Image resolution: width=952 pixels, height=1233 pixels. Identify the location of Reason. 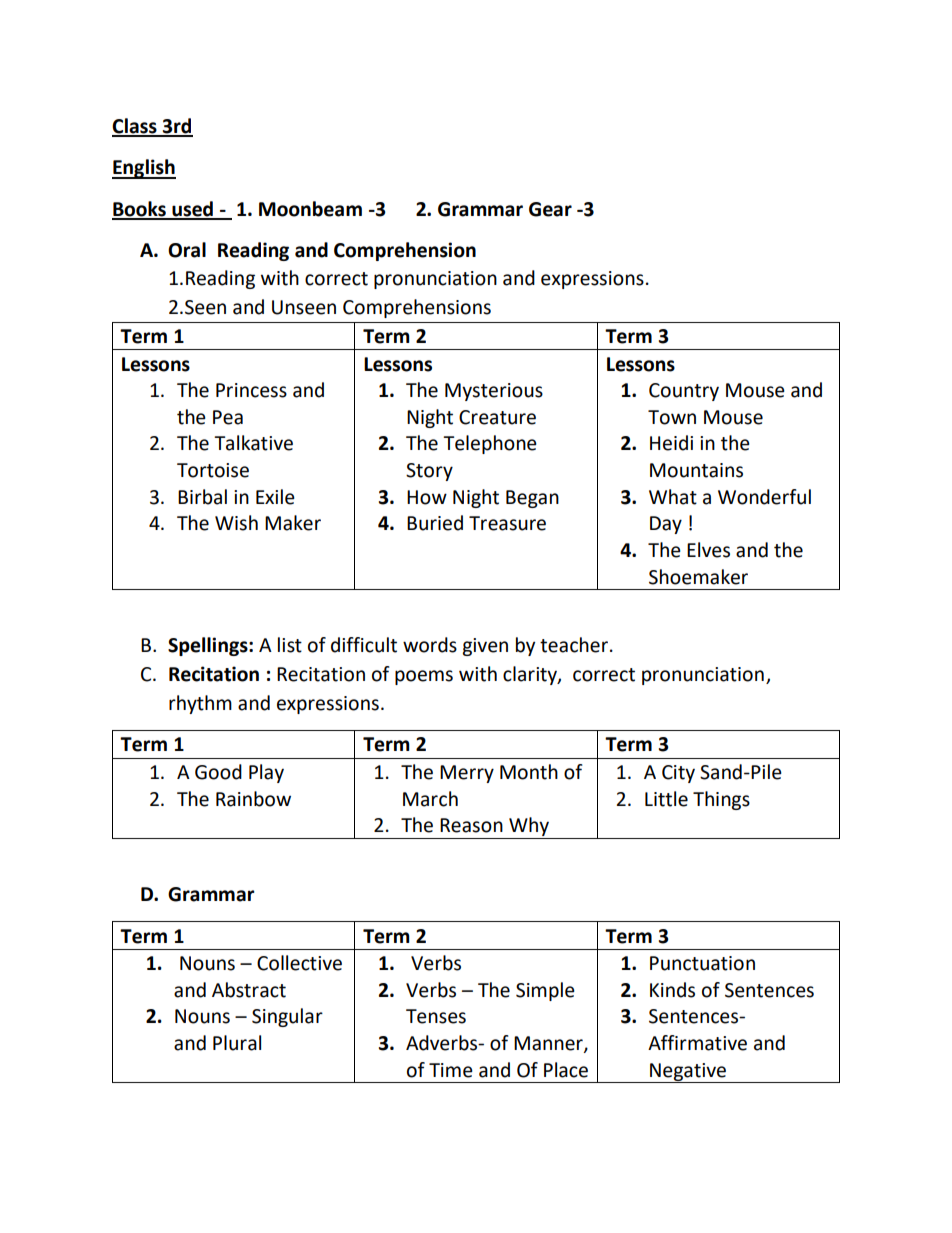
(471, 825).
